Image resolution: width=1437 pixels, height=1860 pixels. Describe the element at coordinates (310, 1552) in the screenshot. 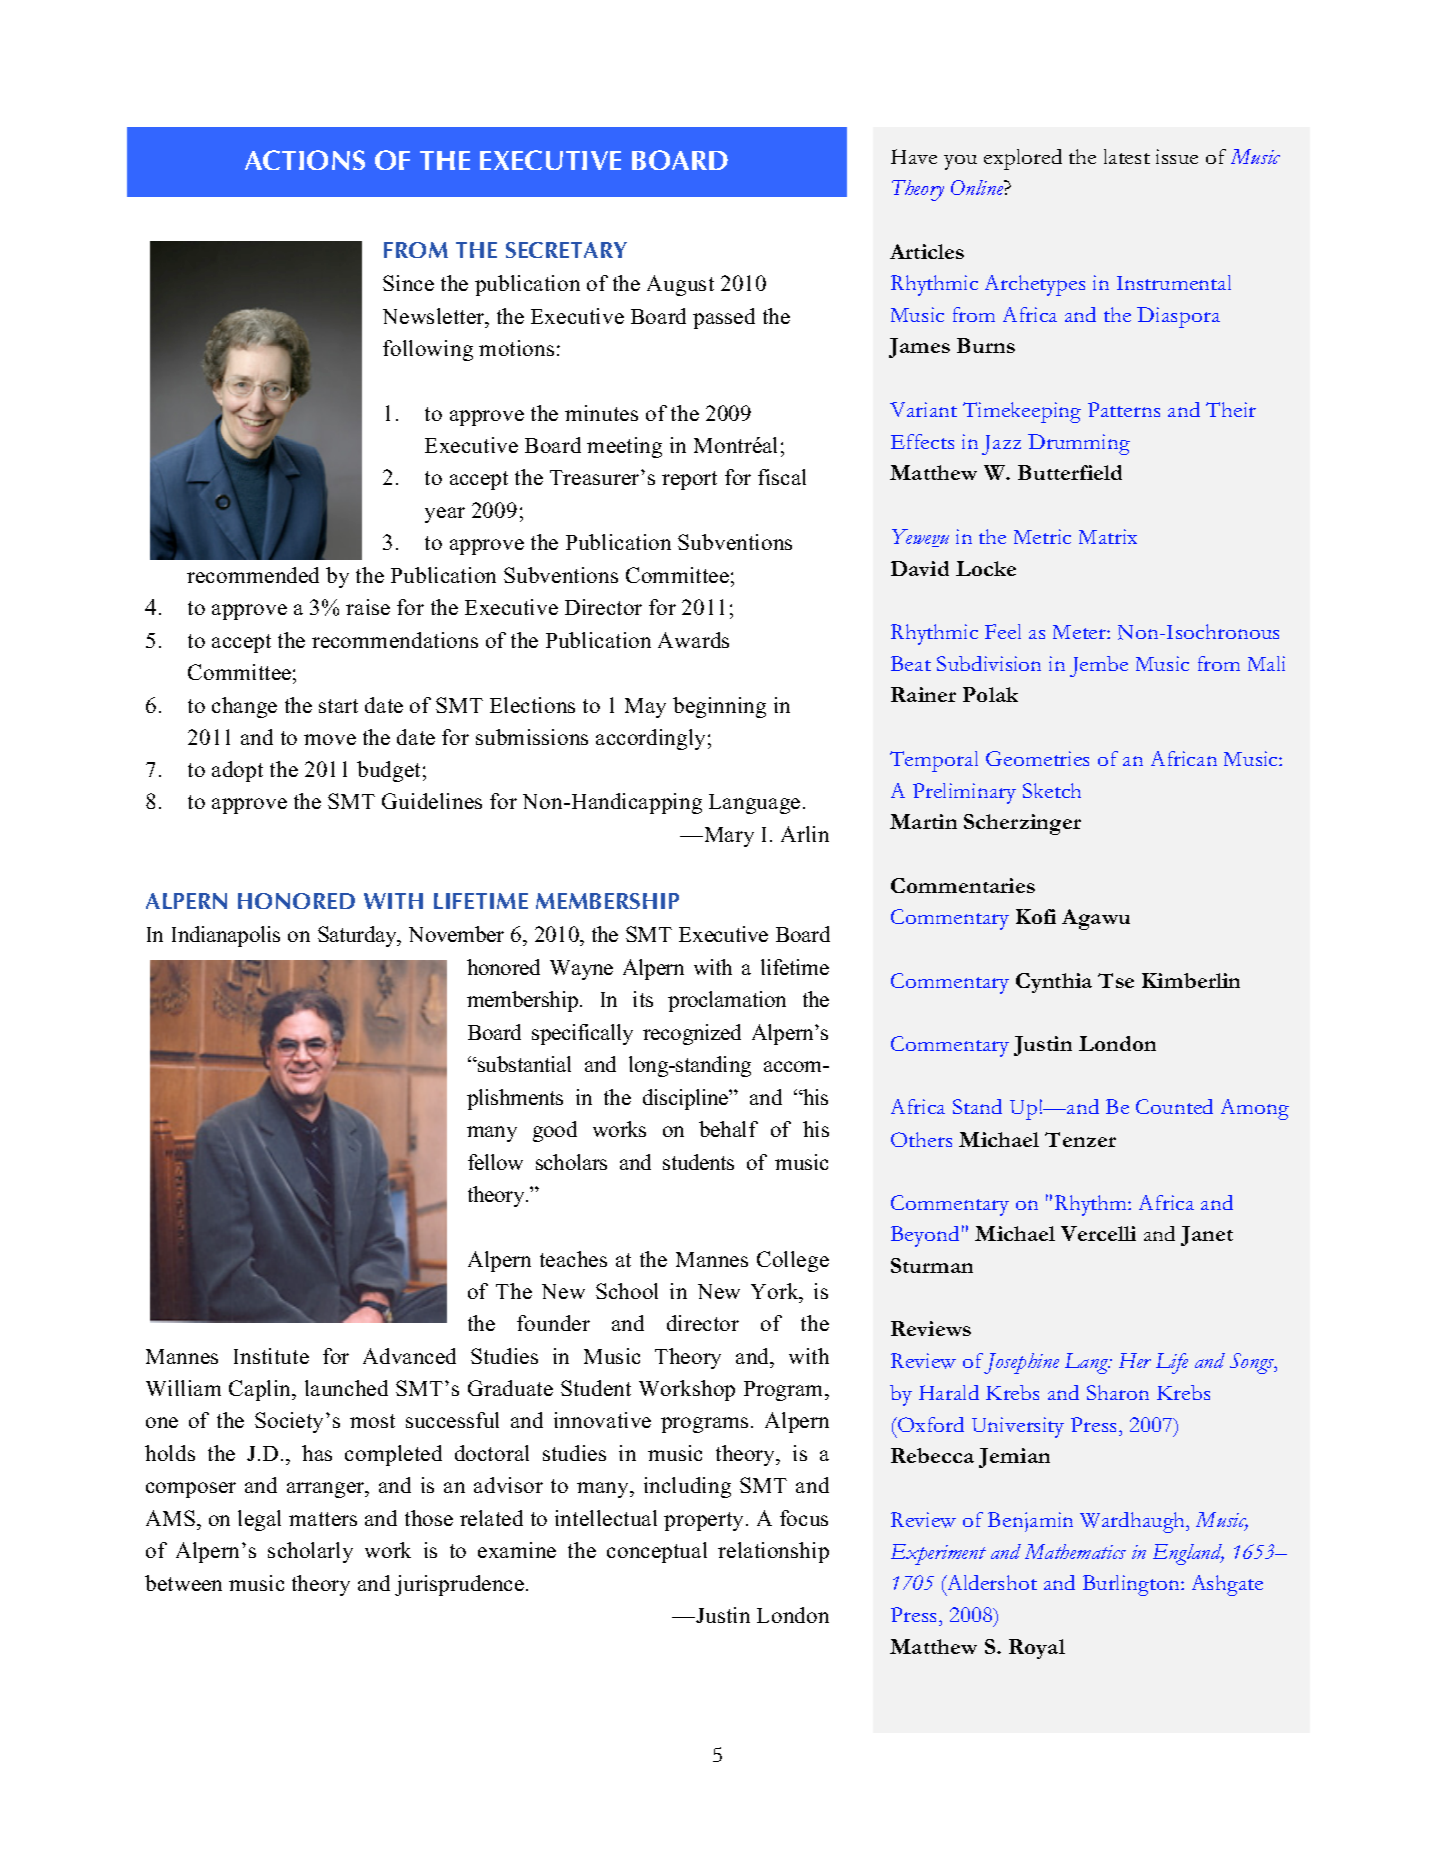

I see `scholarly` at that location.
